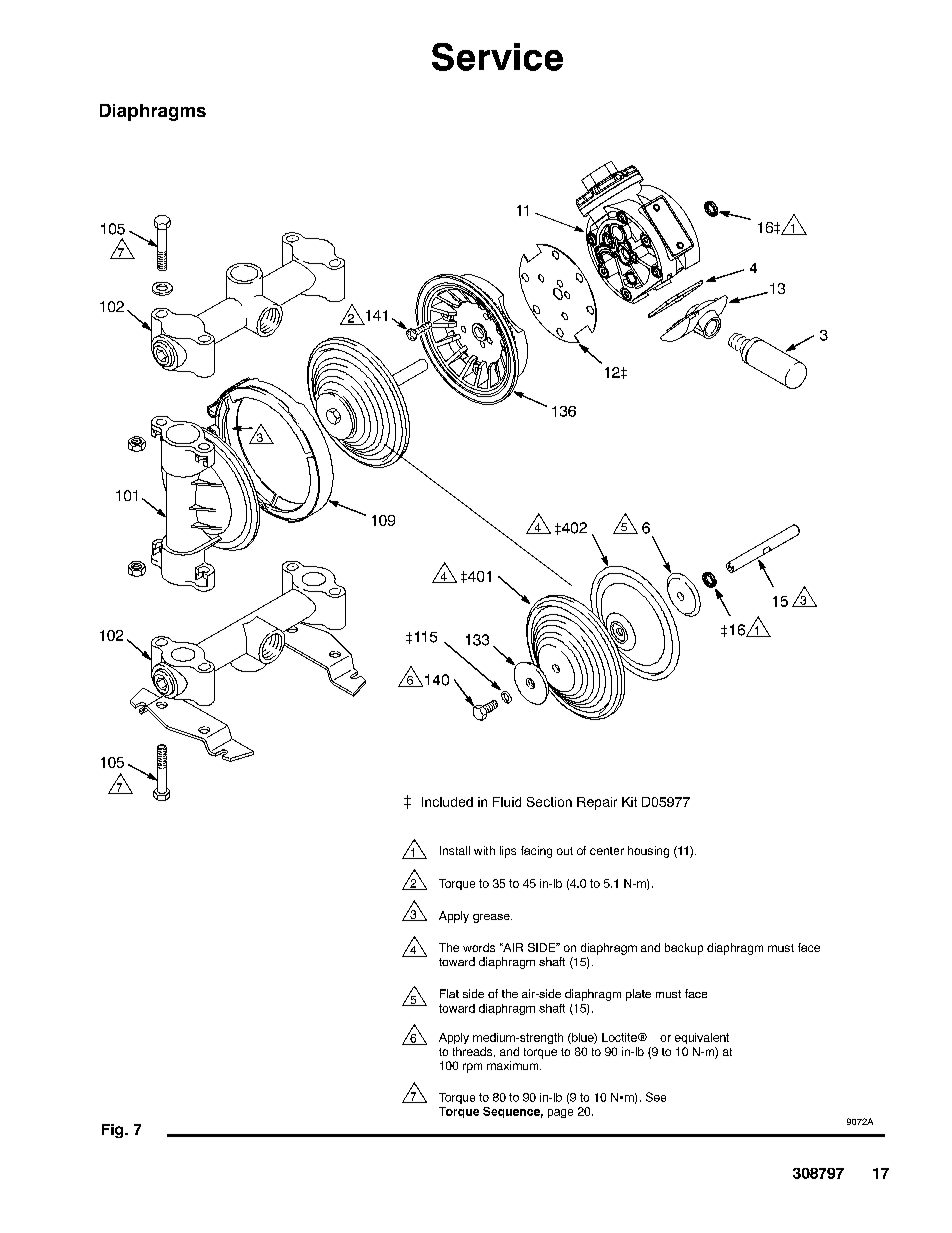 This screenshot has width=952, height=1233. I want to click on Kit, so click(629, 802).
